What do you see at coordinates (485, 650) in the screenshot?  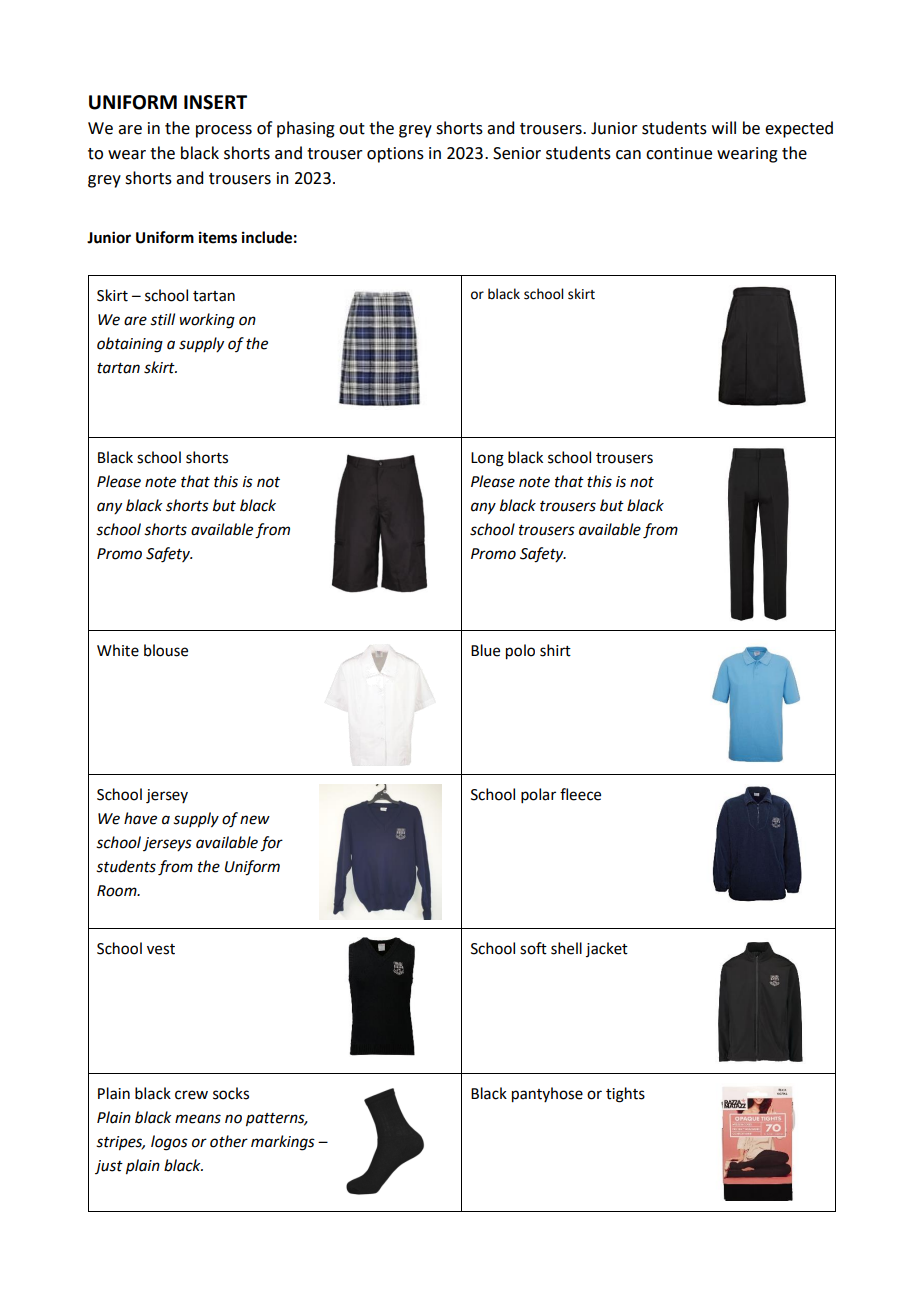 I see `Blue` at bounding box center [485, 650].
